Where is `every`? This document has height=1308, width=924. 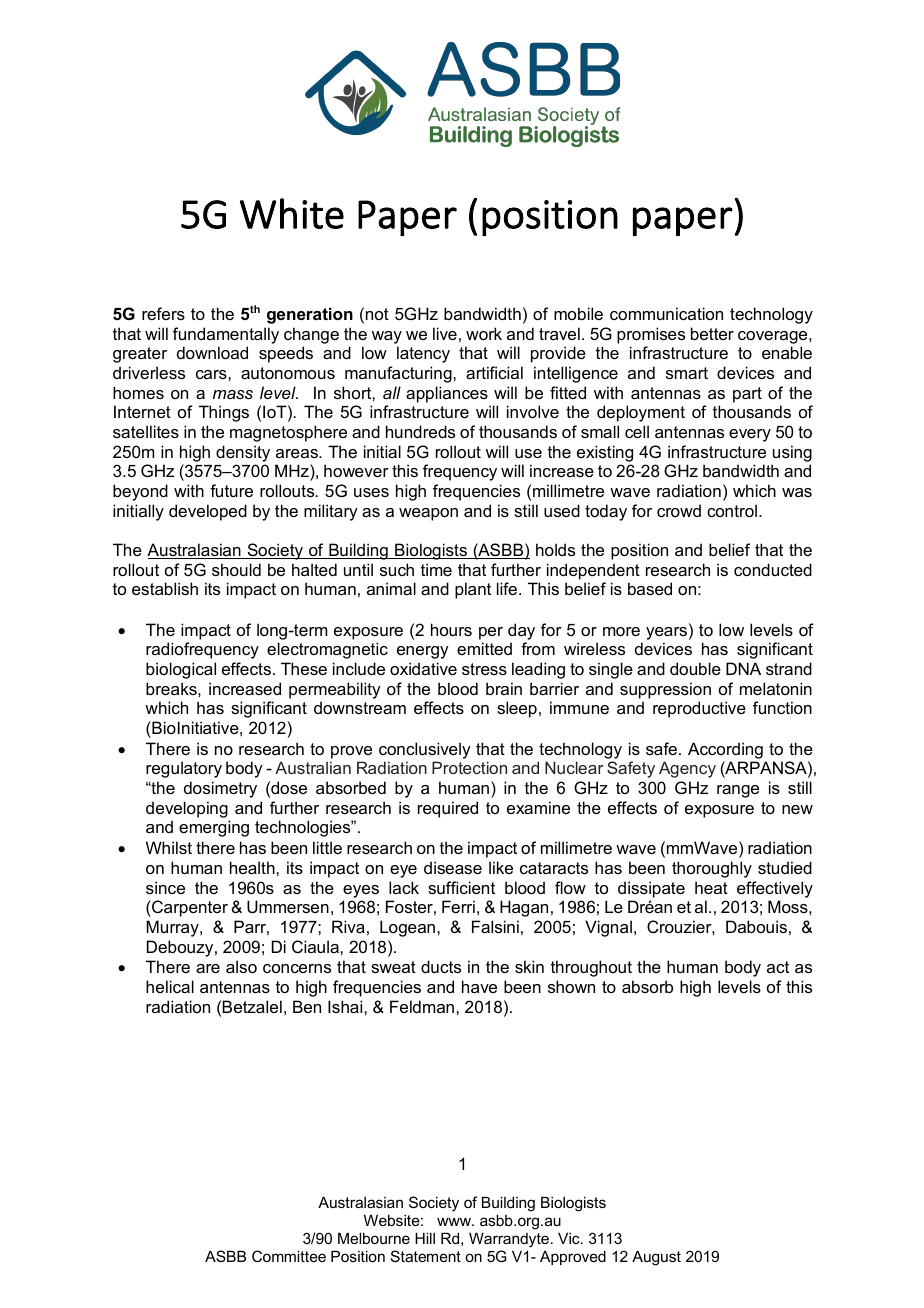 every is located at coordinates (750, 435).
